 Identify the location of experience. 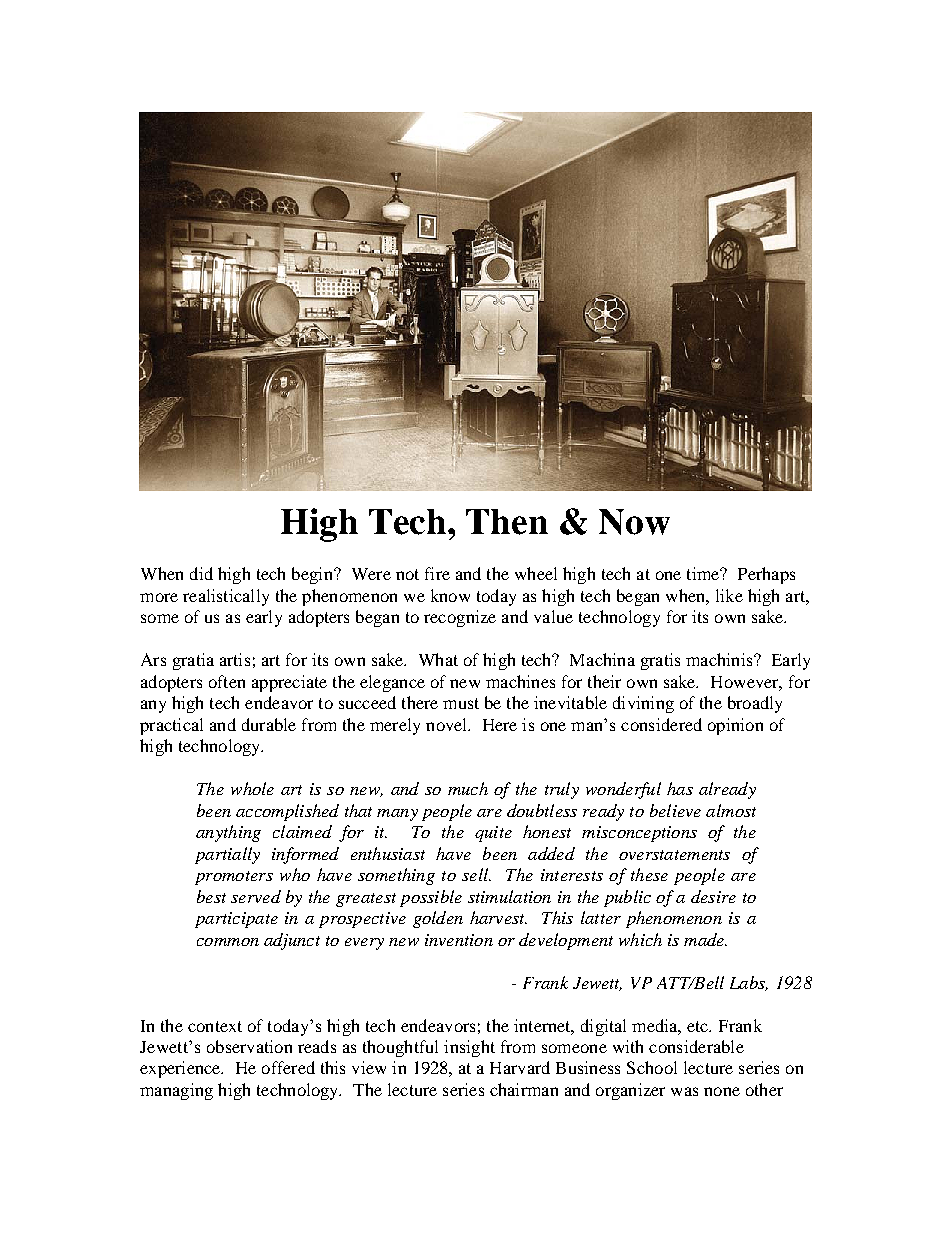
(181, 1069).
